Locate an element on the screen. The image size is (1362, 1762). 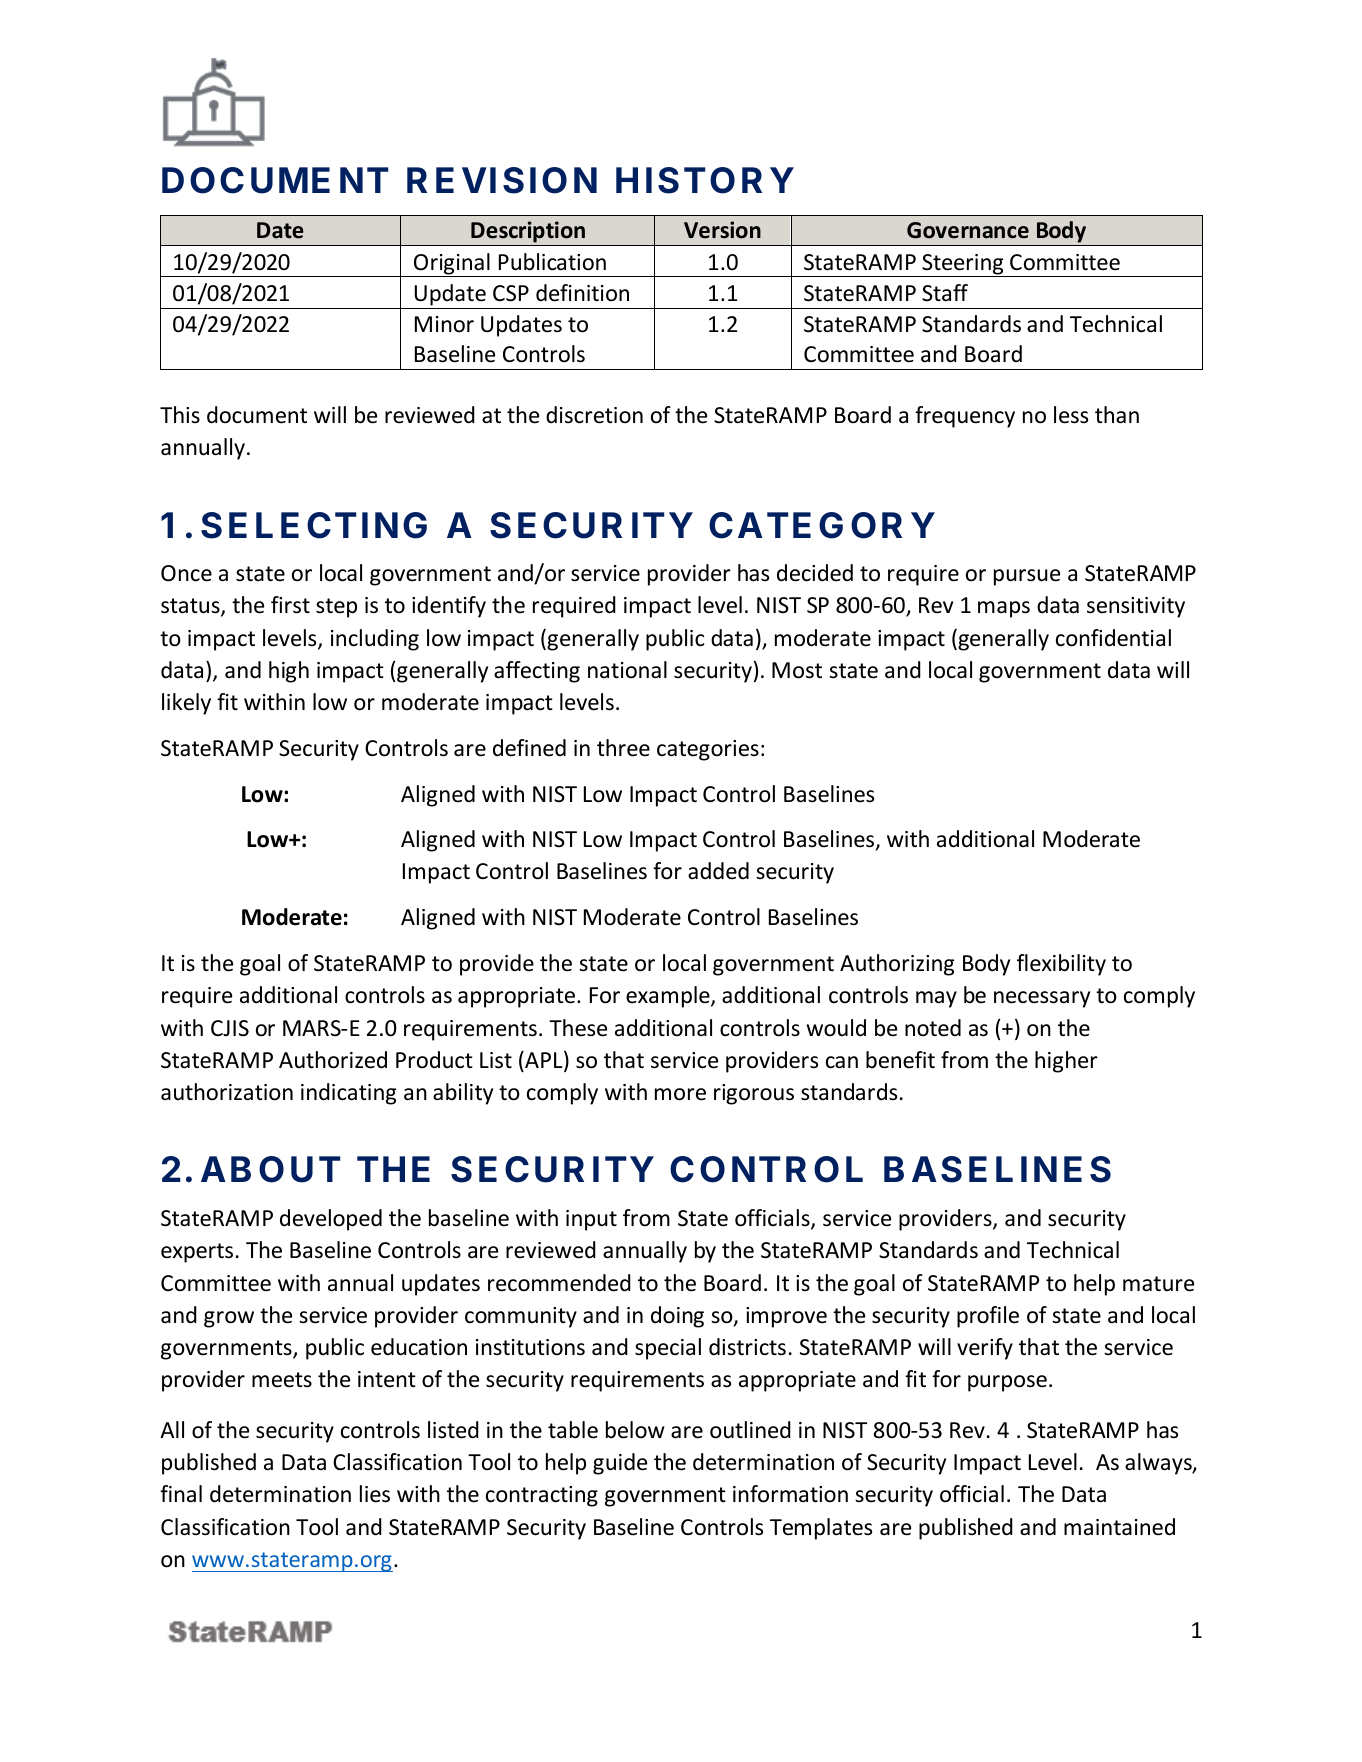
more is located at coordinates (680, 1094).
